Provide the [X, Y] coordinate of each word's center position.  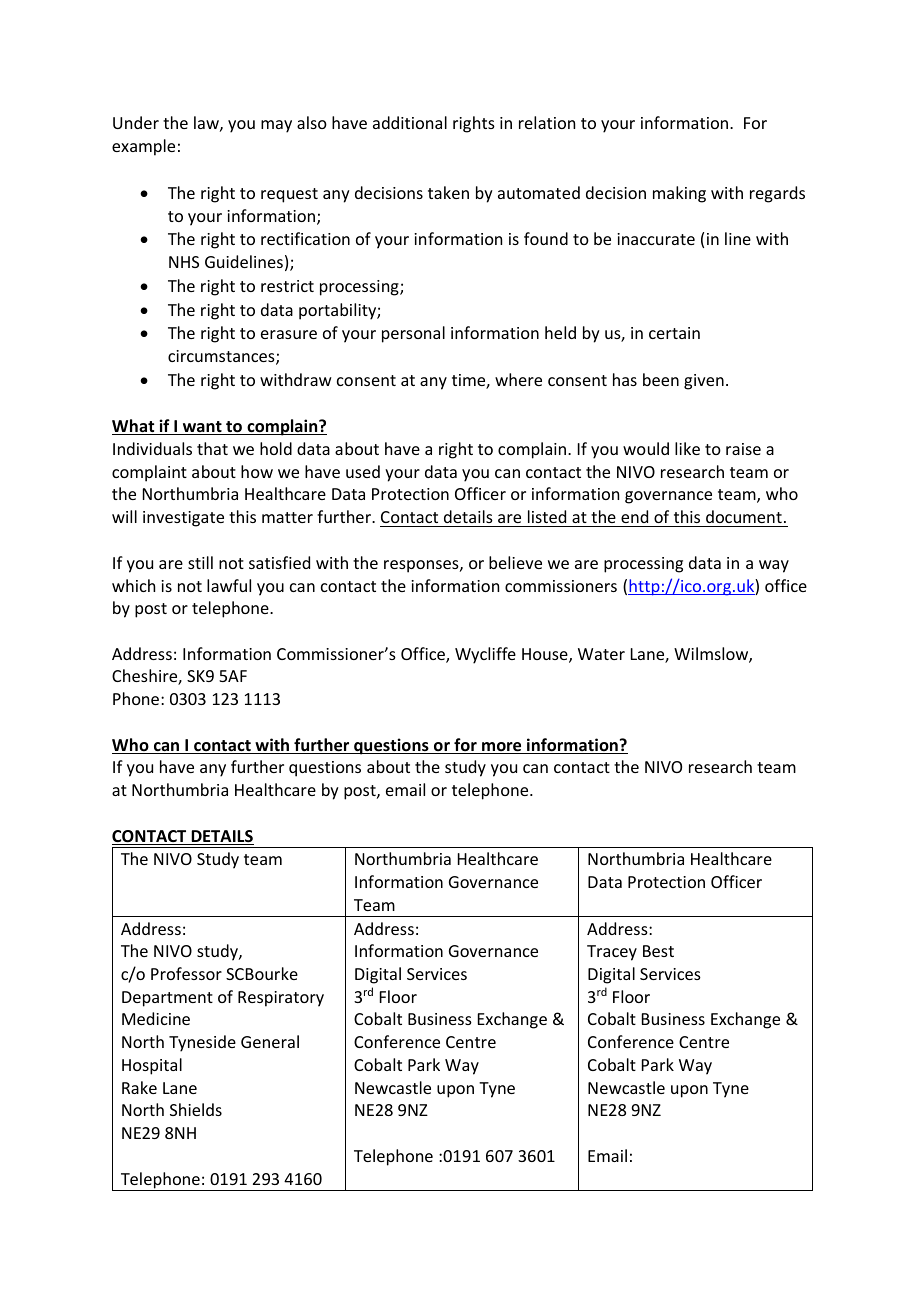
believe [515, 562]
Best [658, 951]
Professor [186, 973]
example [143, 147]
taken [448, 192]
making [679, 194]
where [518, 379]
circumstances [222, 357]
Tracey [612, 953]
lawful [229, 585]
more [502, 748]
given [704, 382]
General [270, 1041]
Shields [196, 1109]
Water [601, 654]
